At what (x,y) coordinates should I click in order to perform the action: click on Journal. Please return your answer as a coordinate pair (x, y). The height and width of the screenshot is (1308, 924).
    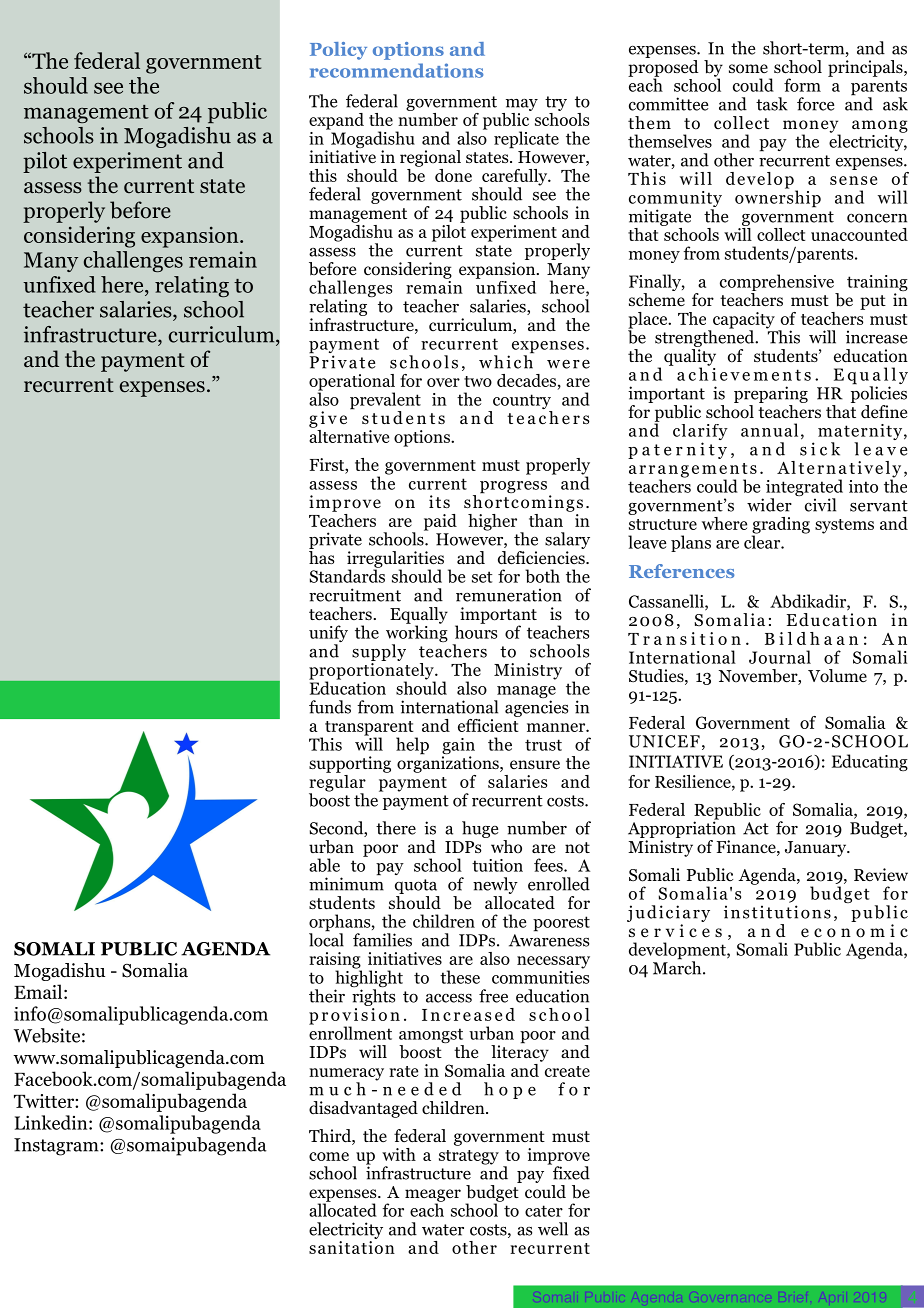
    Looking at the image, I should click on (780, 657).
